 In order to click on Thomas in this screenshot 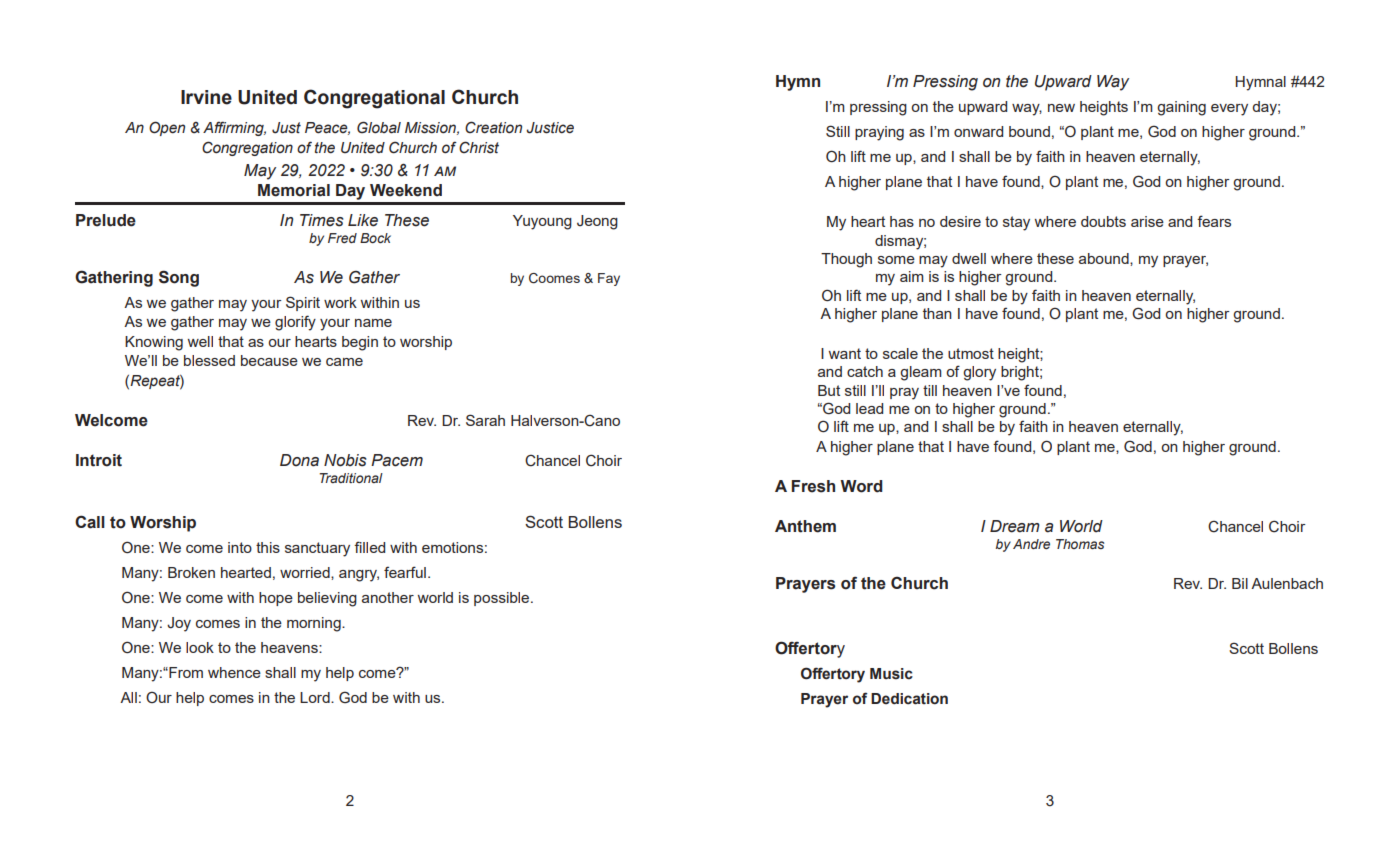, I will do `click(1080, 544)`.
